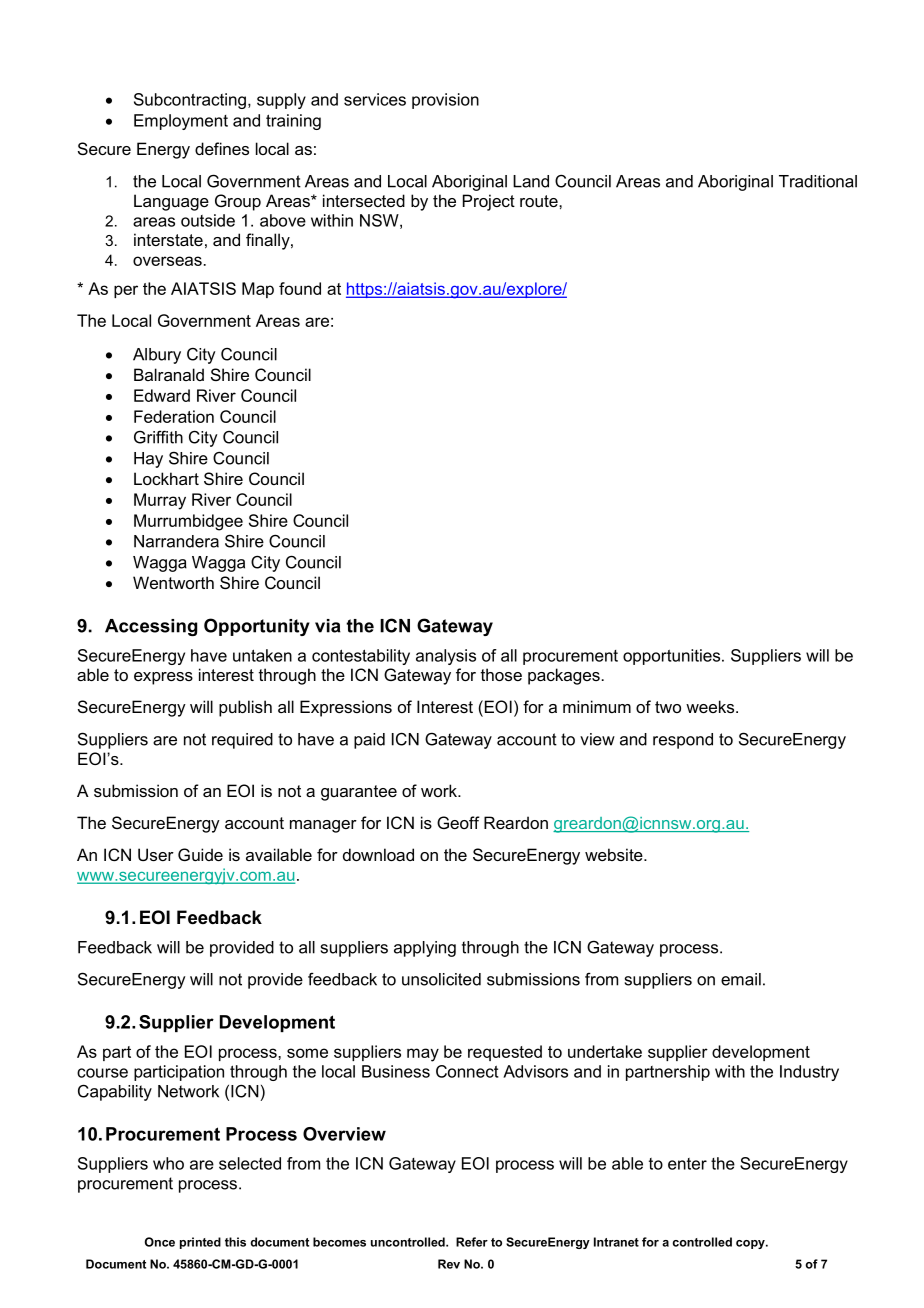 Image resolution: width=924 pixels, height=1308 pixels. Describe the element at coordinates (200, 1243) in the document. I see `printed` at that location.
